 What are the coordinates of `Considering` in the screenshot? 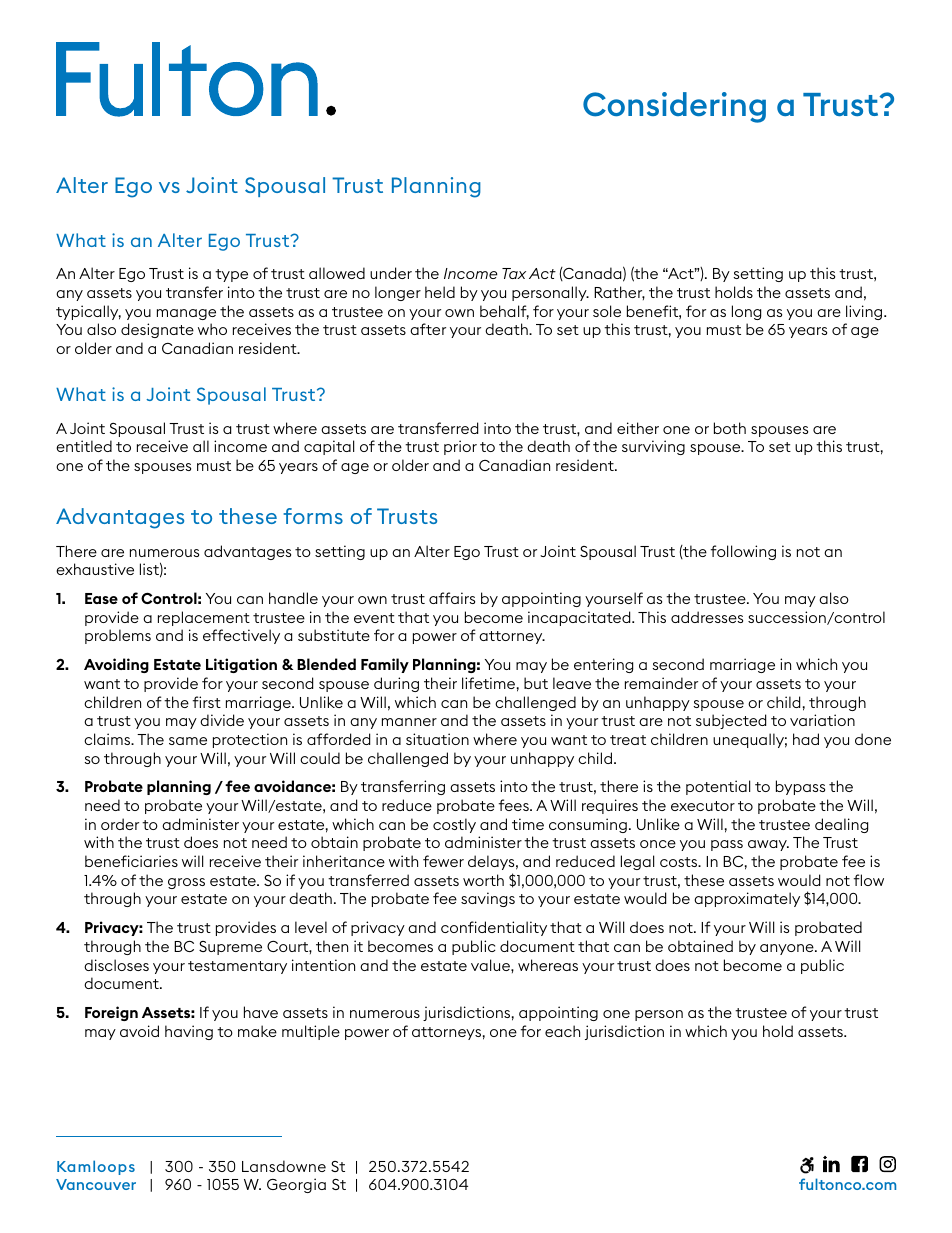 It's located at (674, 107).
